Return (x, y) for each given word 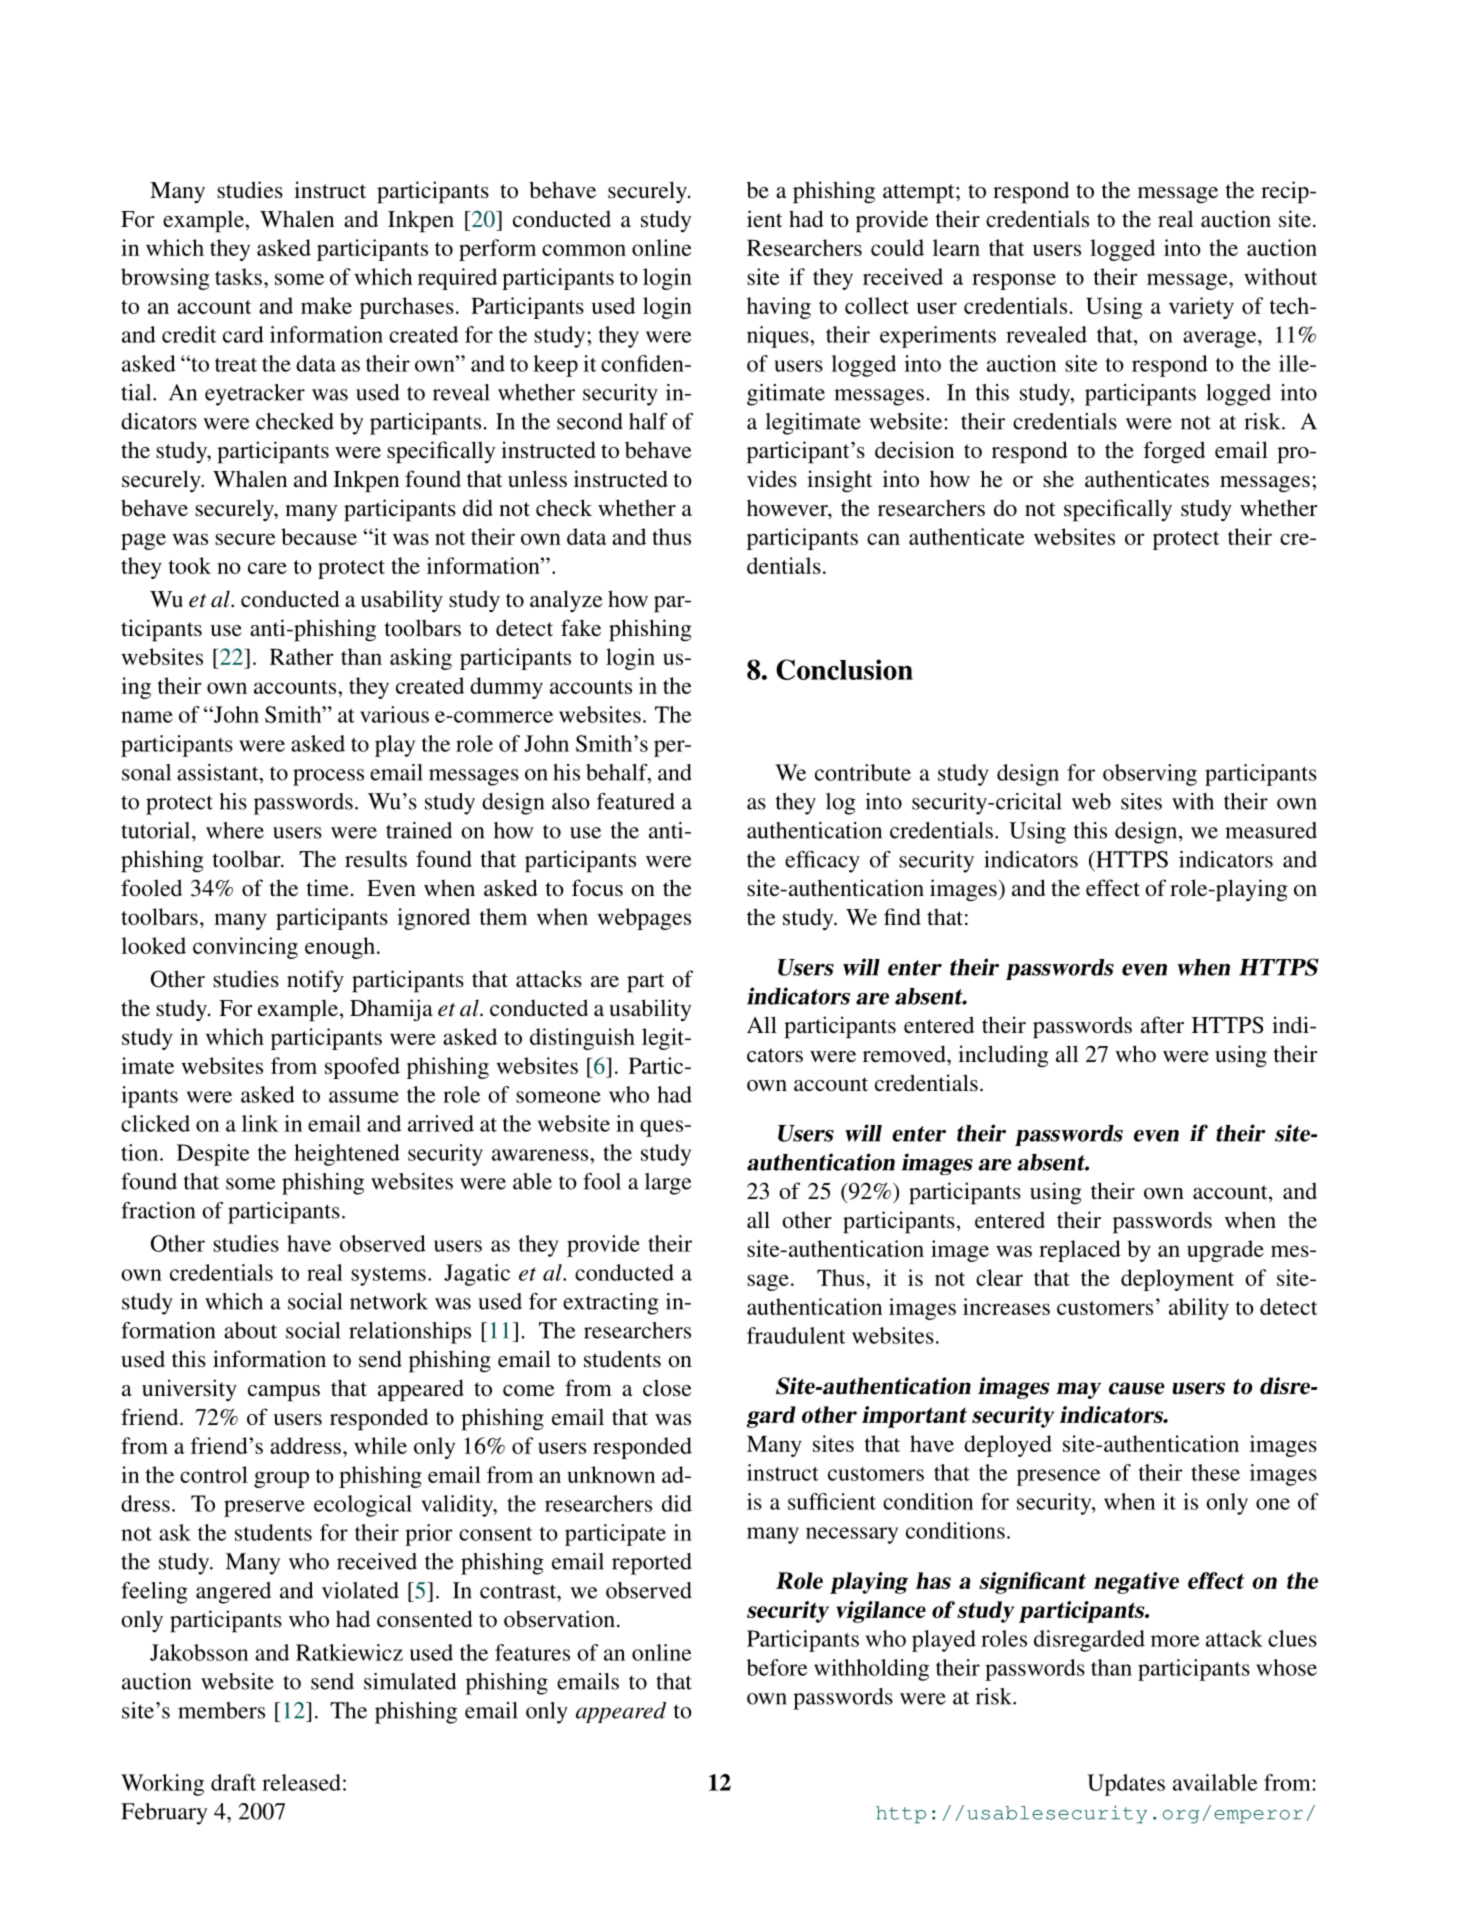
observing (1150, 775)
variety (1201, 308)
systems (388, 1276)
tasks (238, 276)
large (668, 1184)
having (779, 308)
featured (636, 801)
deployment (1177, 1280)
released (301, 1782)
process (328, 777)
